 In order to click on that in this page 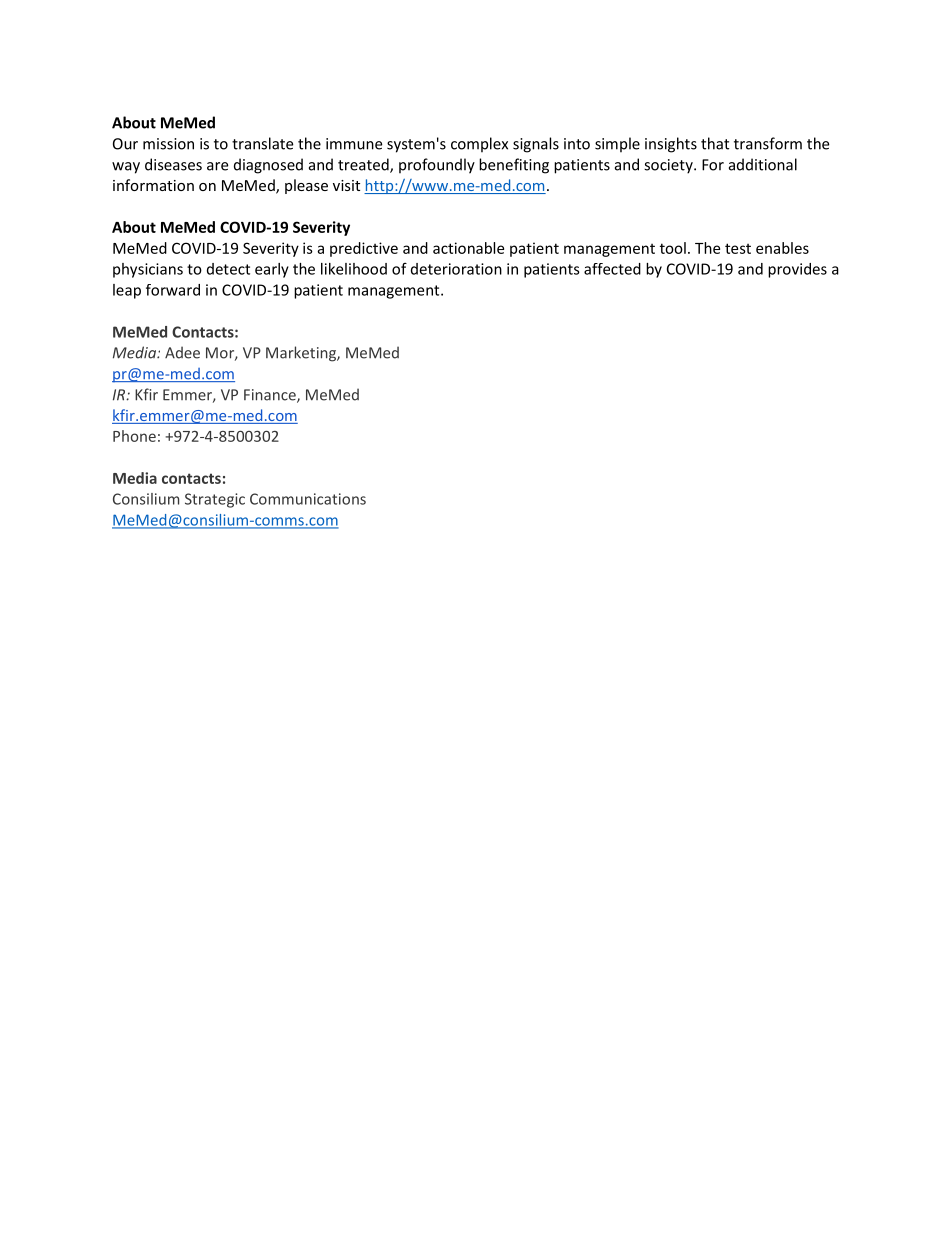, I will do `click(715, 143)`.
